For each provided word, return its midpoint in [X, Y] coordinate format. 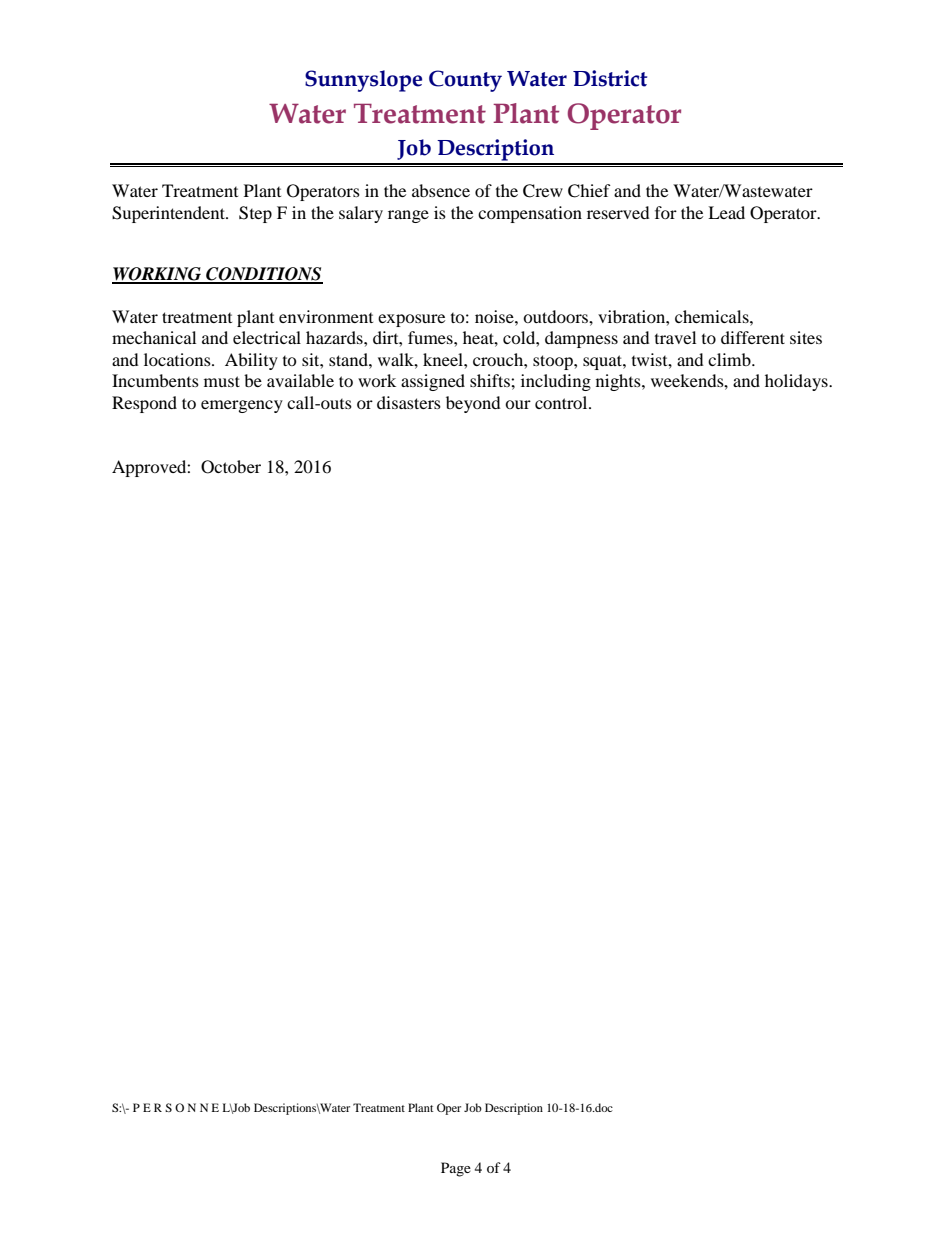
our [518, 404]
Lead [726, 212]
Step [255, 214]
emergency [242, 406]
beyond [473, 404]
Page [456, 1169]
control [562, 402]
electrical [267, 337]
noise [495, 316]
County [465, 81]
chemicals [713, 316]
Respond [144, 404]
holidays [797, 382]
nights [619, 382]
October [231, 467]
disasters [409, 402]
